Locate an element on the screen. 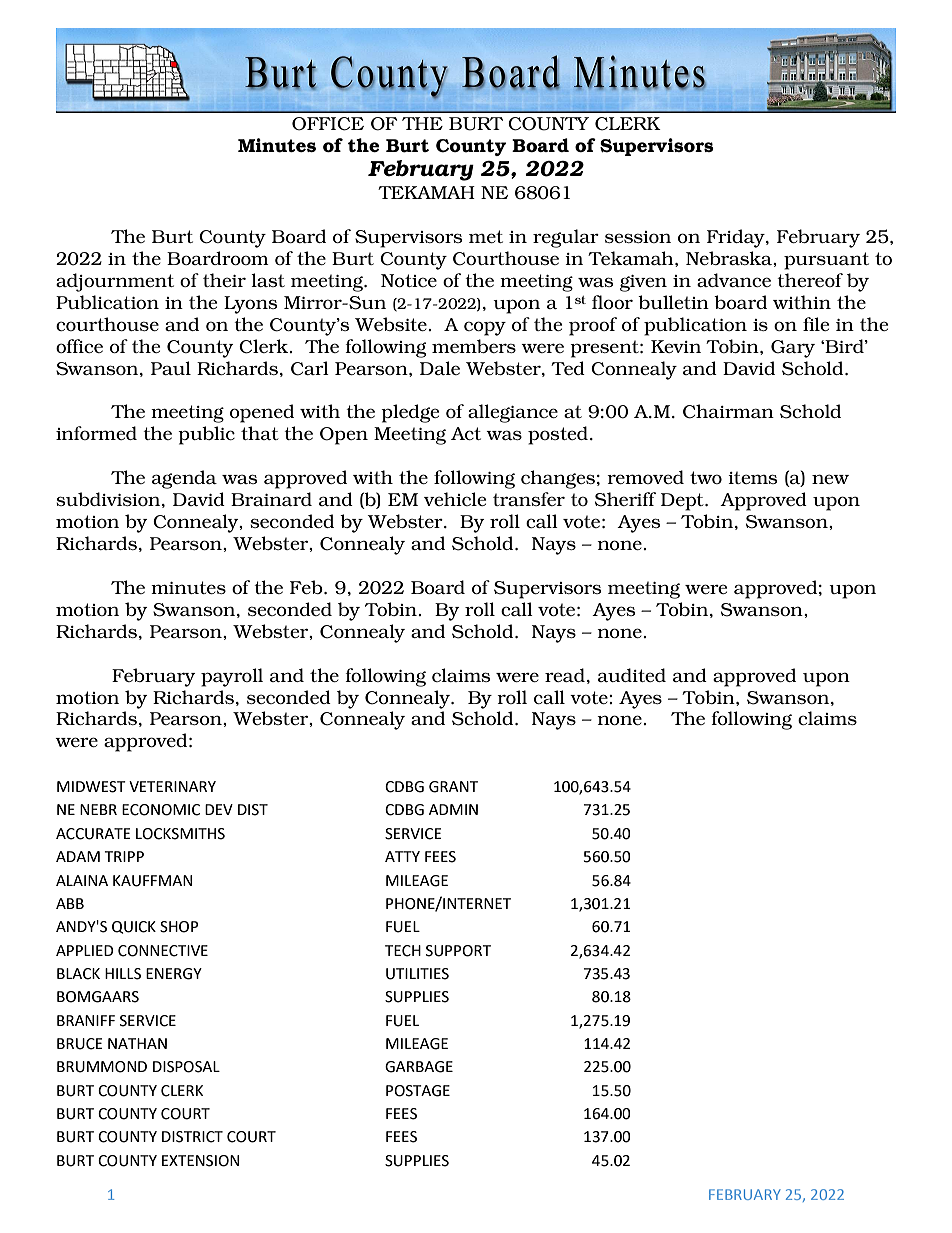 This screenshot has height=1233, width=952. adjournment is located at coordinates (115, 282).
